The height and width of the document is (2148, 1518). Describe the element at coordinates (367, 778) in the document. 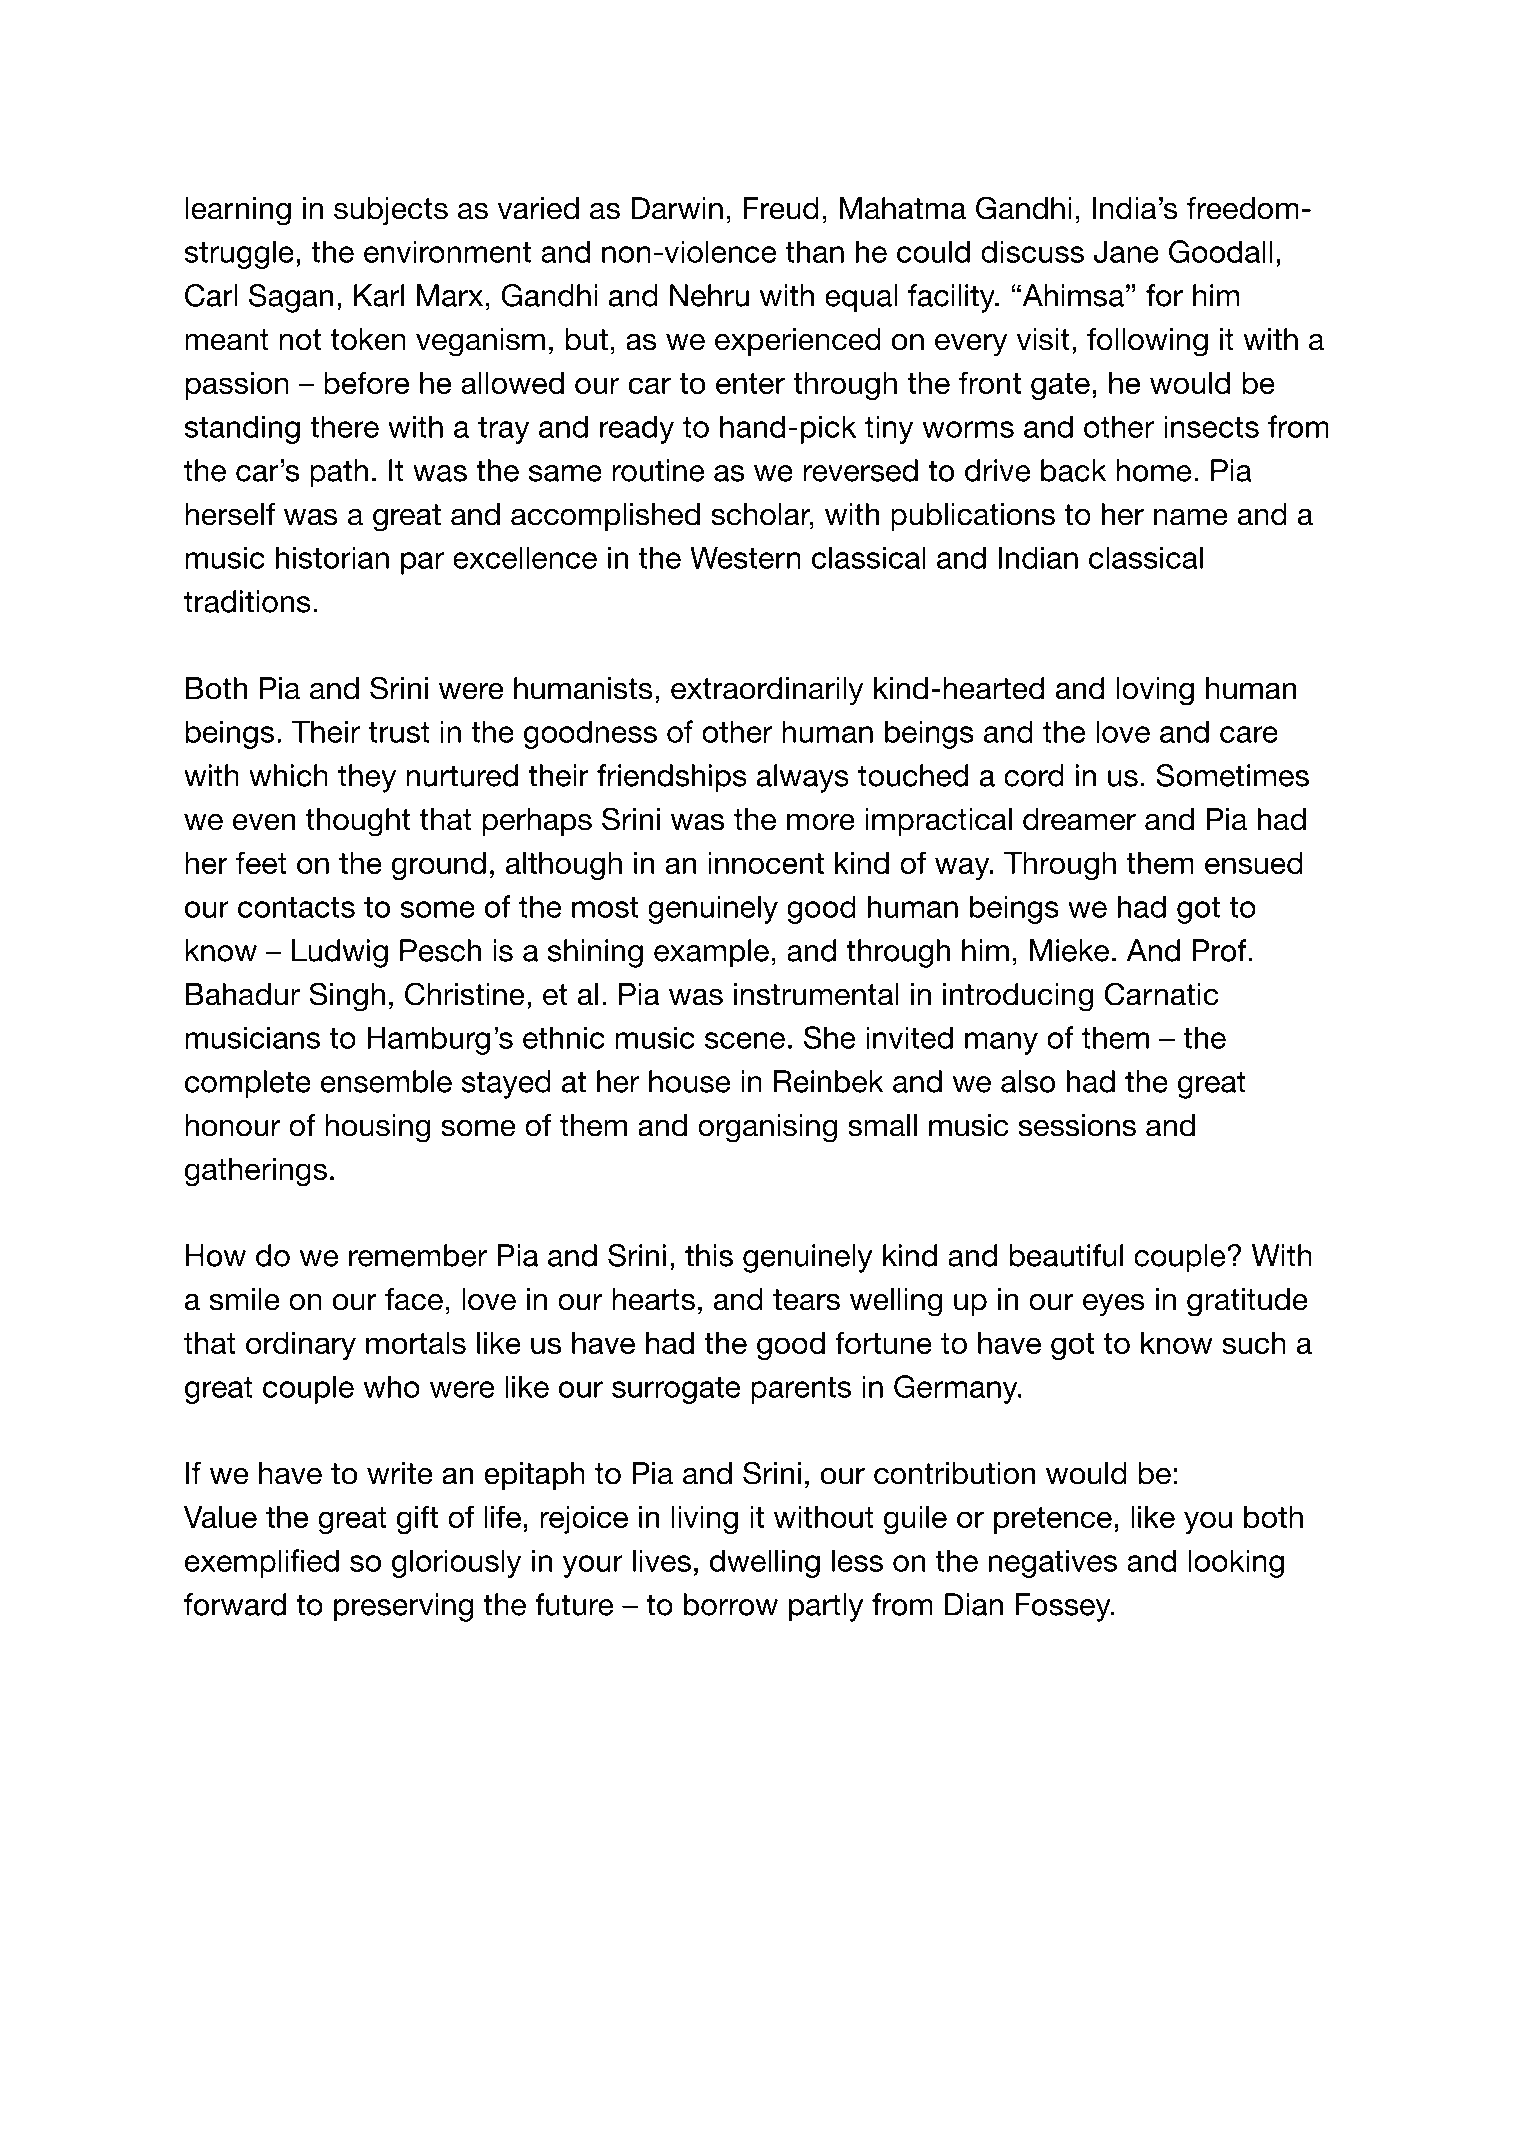

I see `they` at that location.
